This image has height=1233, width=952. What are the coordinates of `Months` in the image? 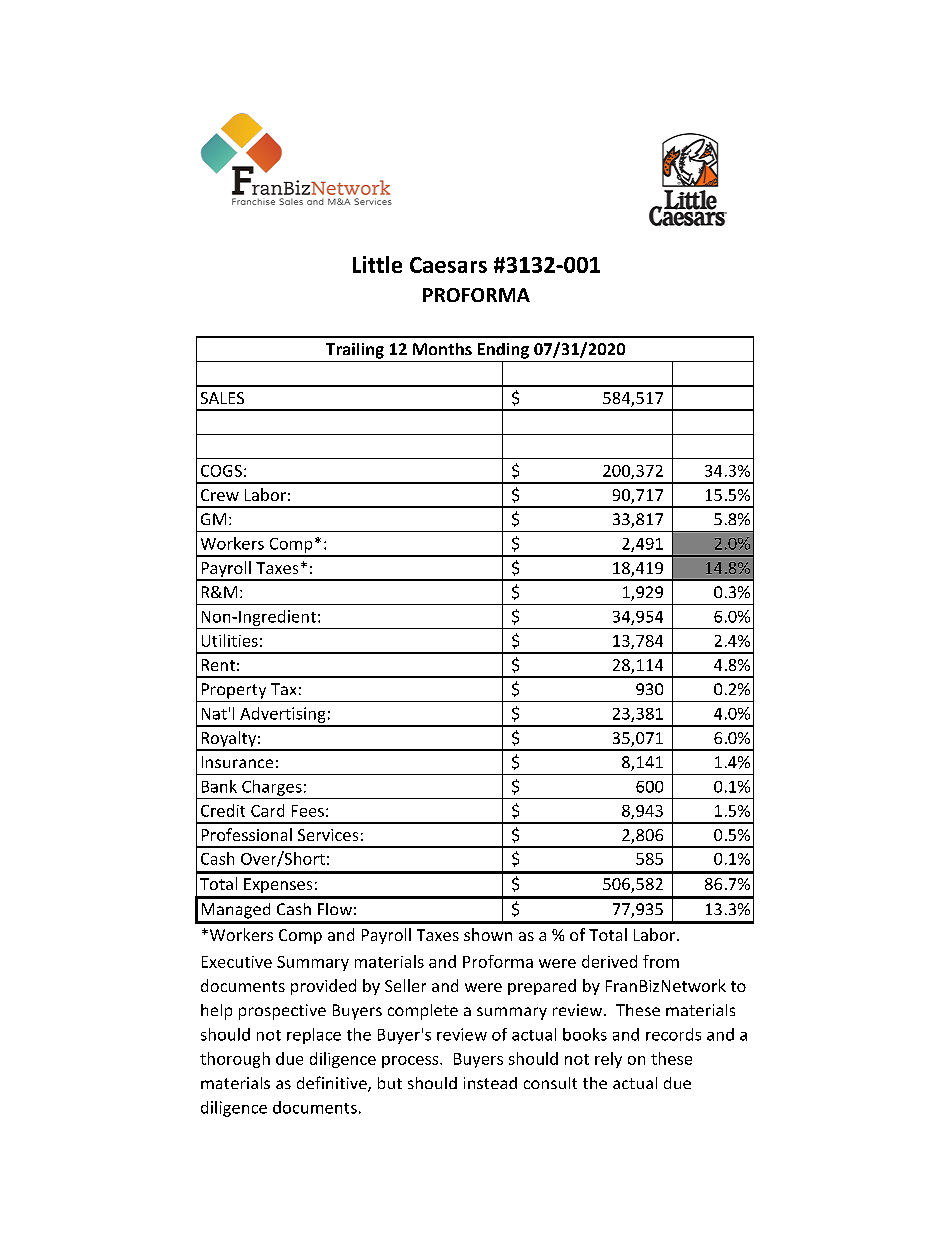 It's located at (442, 349).
